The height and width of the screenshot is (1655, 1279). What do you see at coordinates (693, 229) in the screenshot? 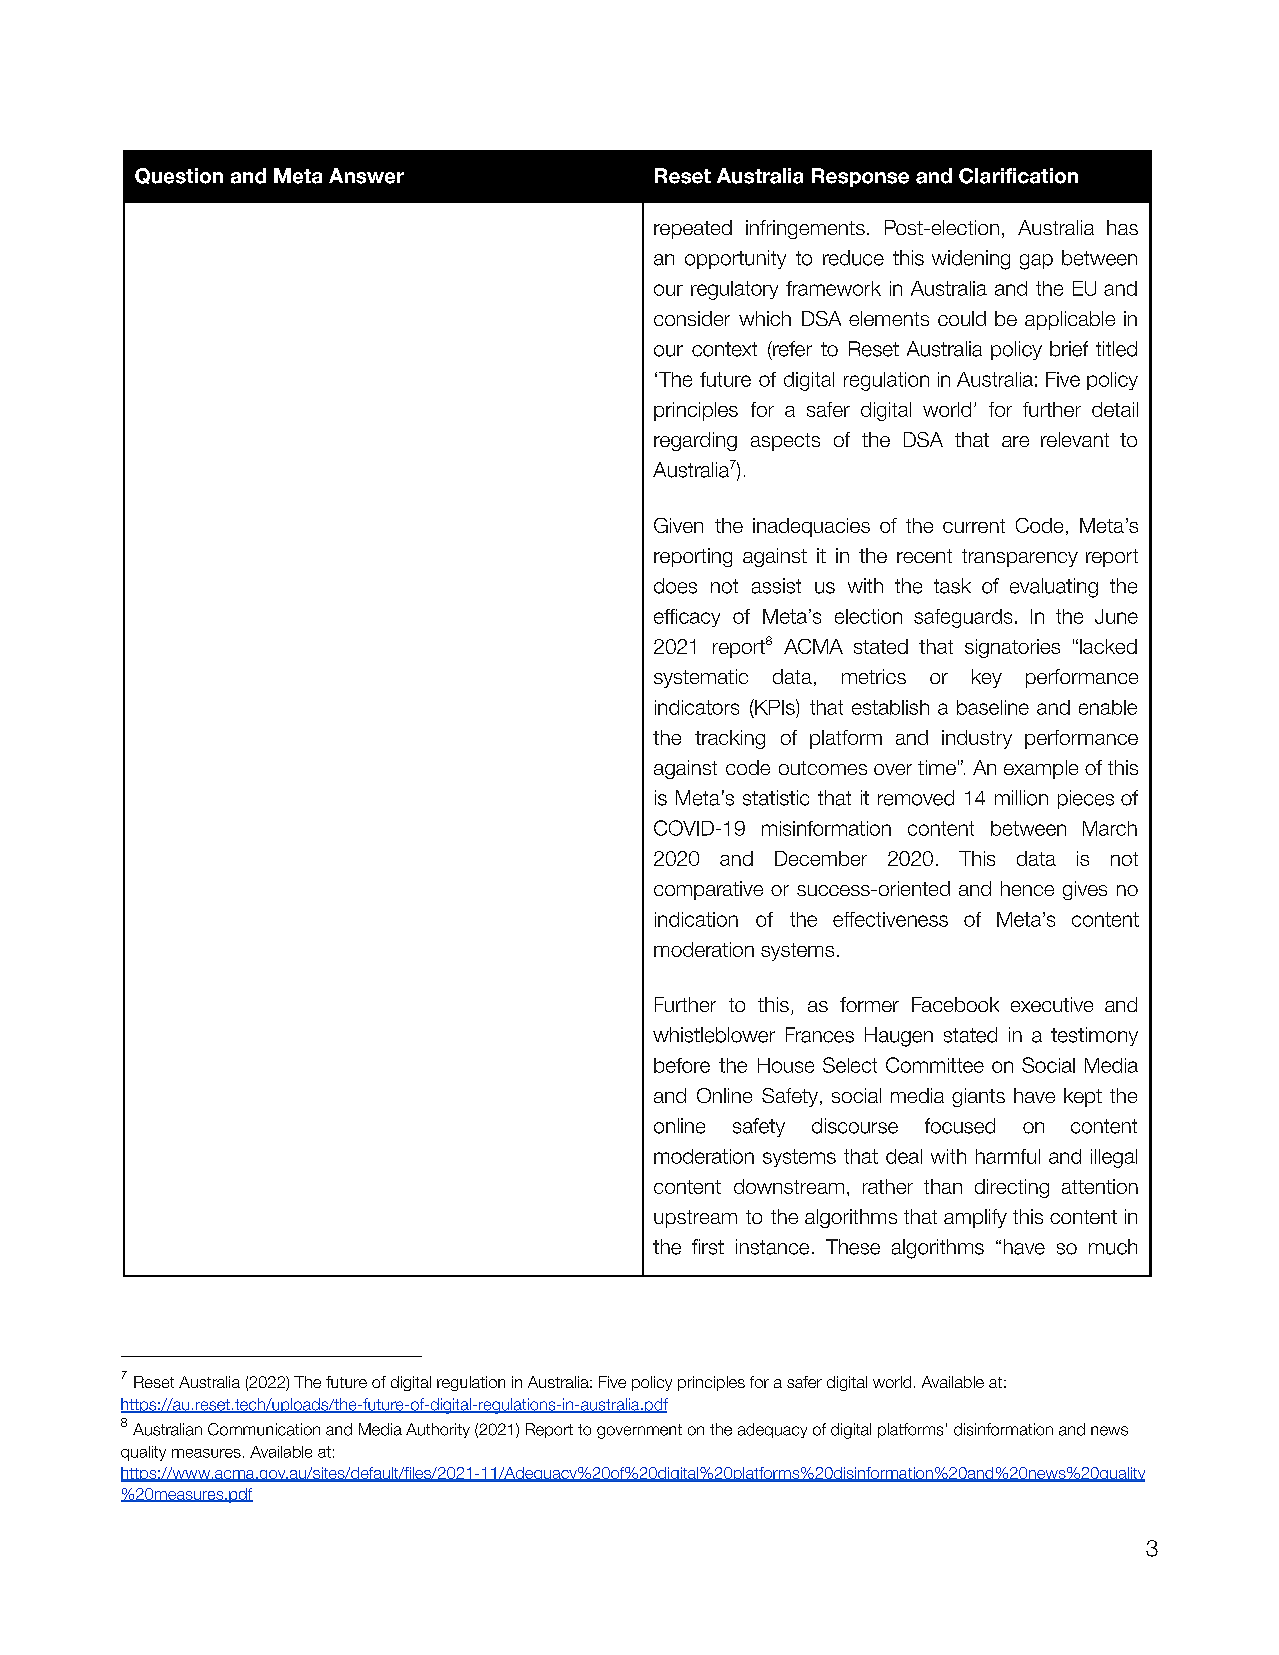
I see `repeated` at bounding box center [693, 229].
